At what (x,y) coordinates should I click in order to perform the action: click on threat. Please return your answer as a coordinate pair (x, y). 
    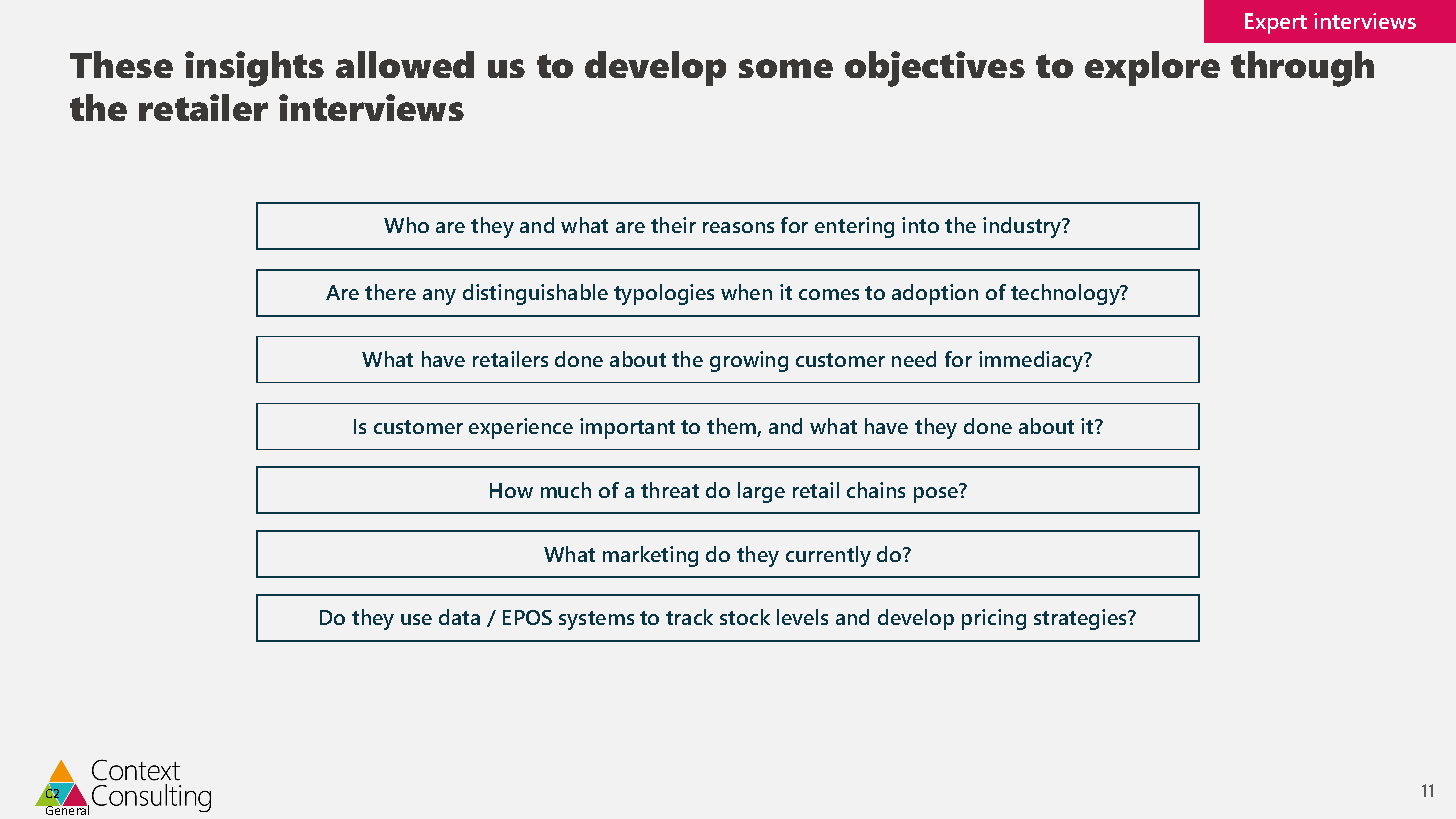
    Looking at the image, I should click on (670, 490).
